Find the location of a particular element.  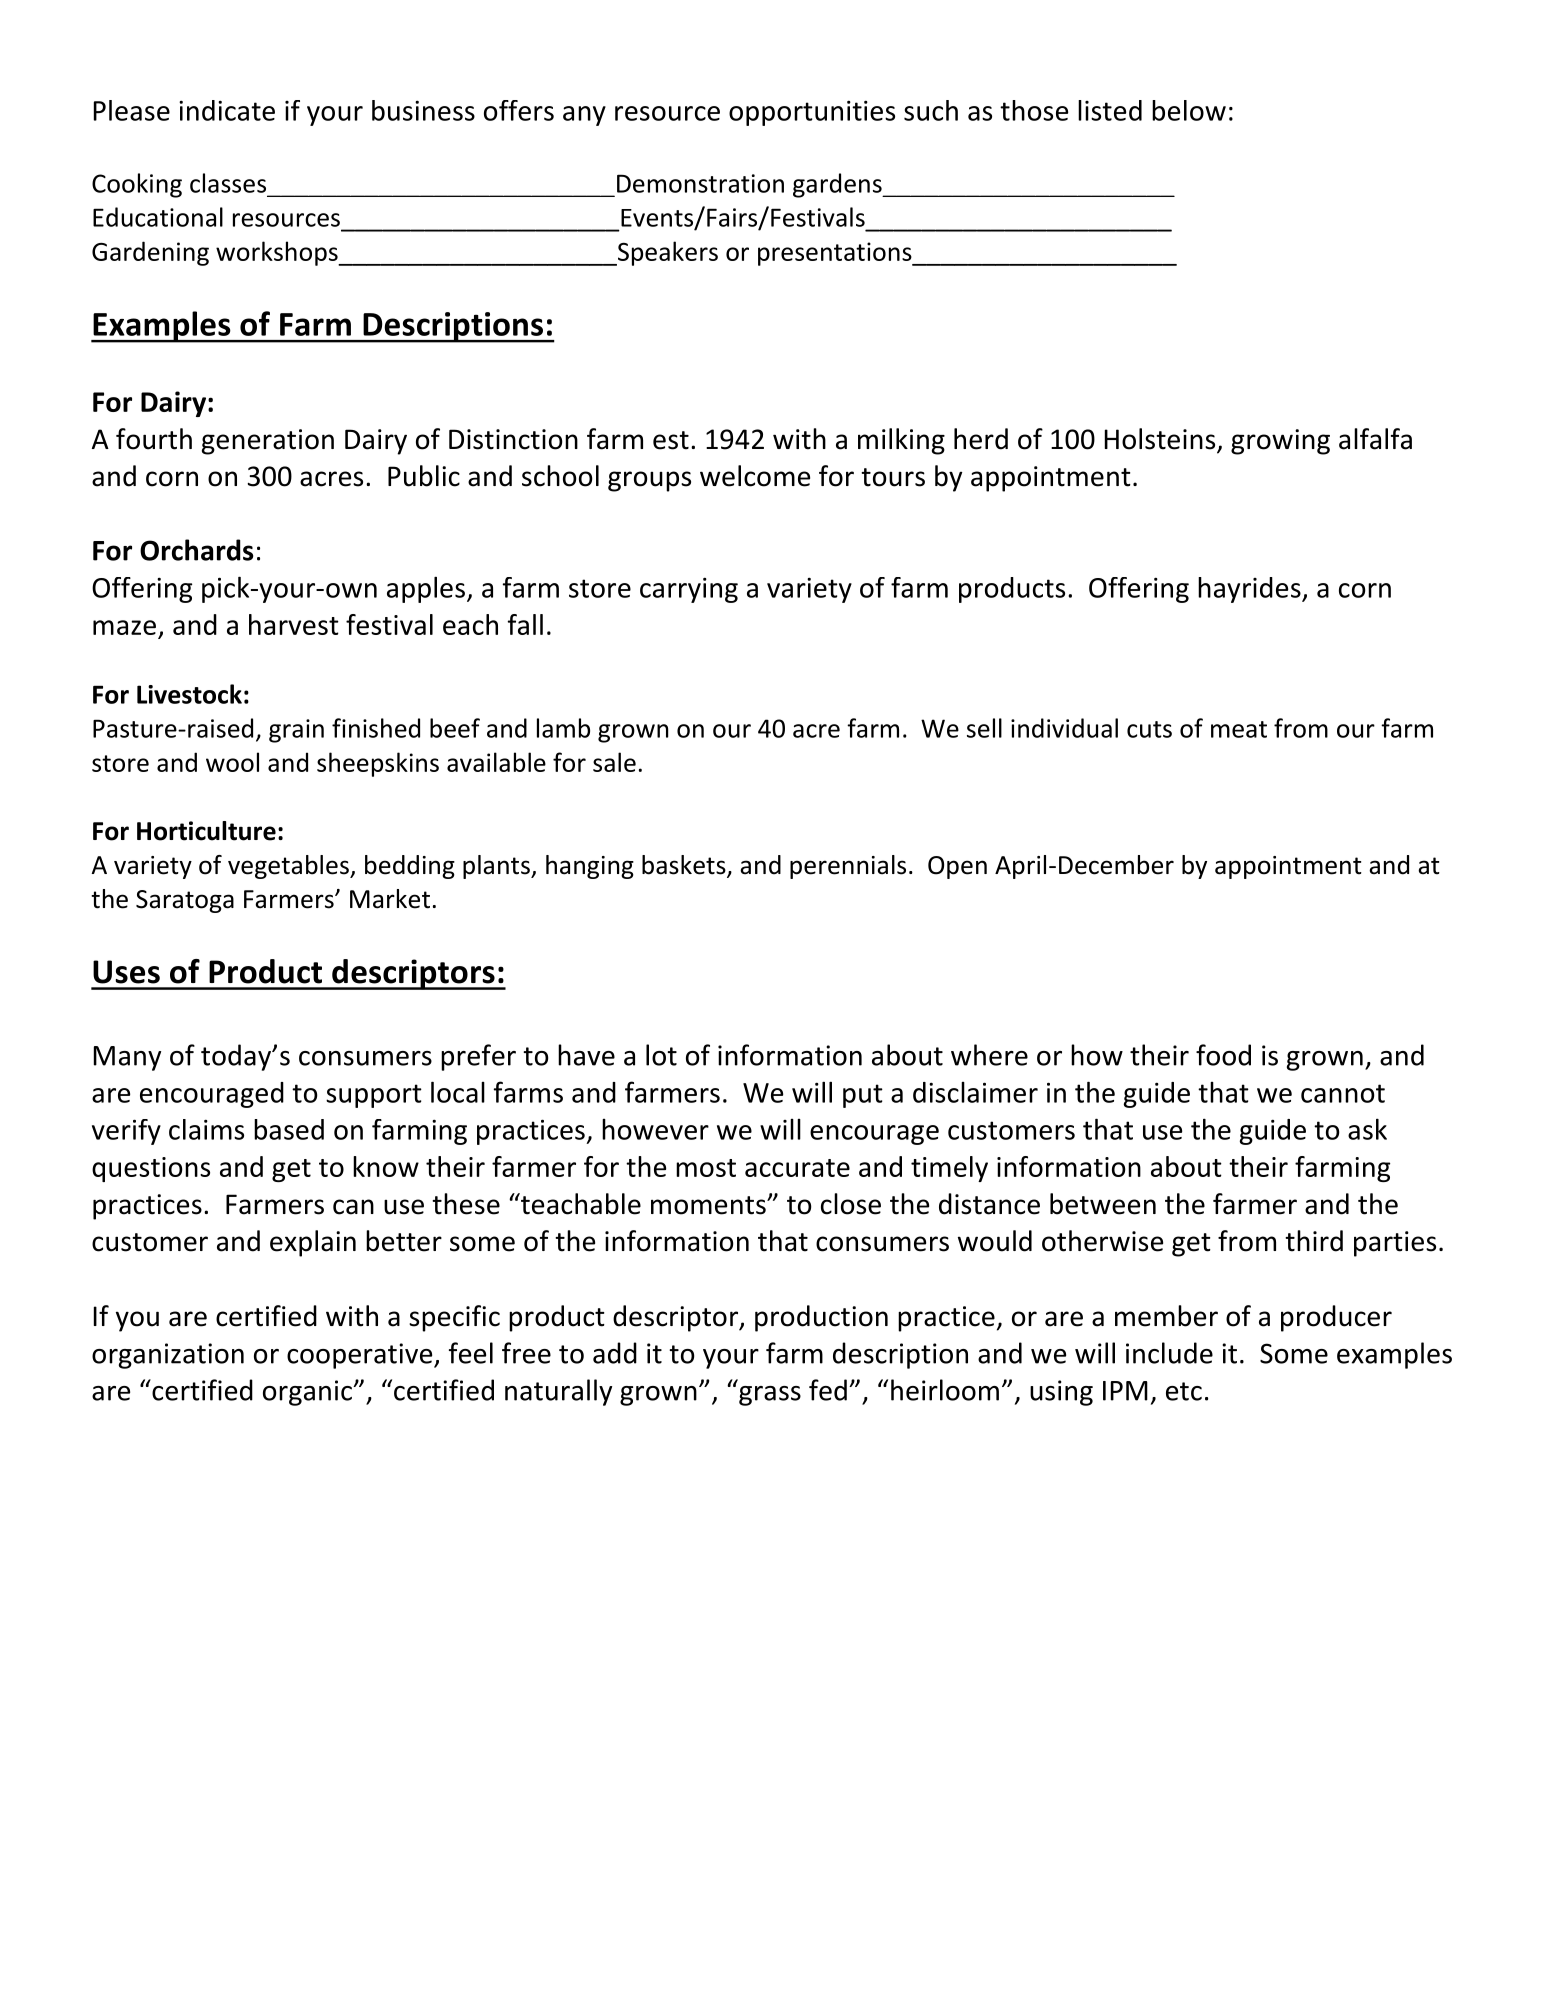

indicate is located at coordinates (227, 110).
